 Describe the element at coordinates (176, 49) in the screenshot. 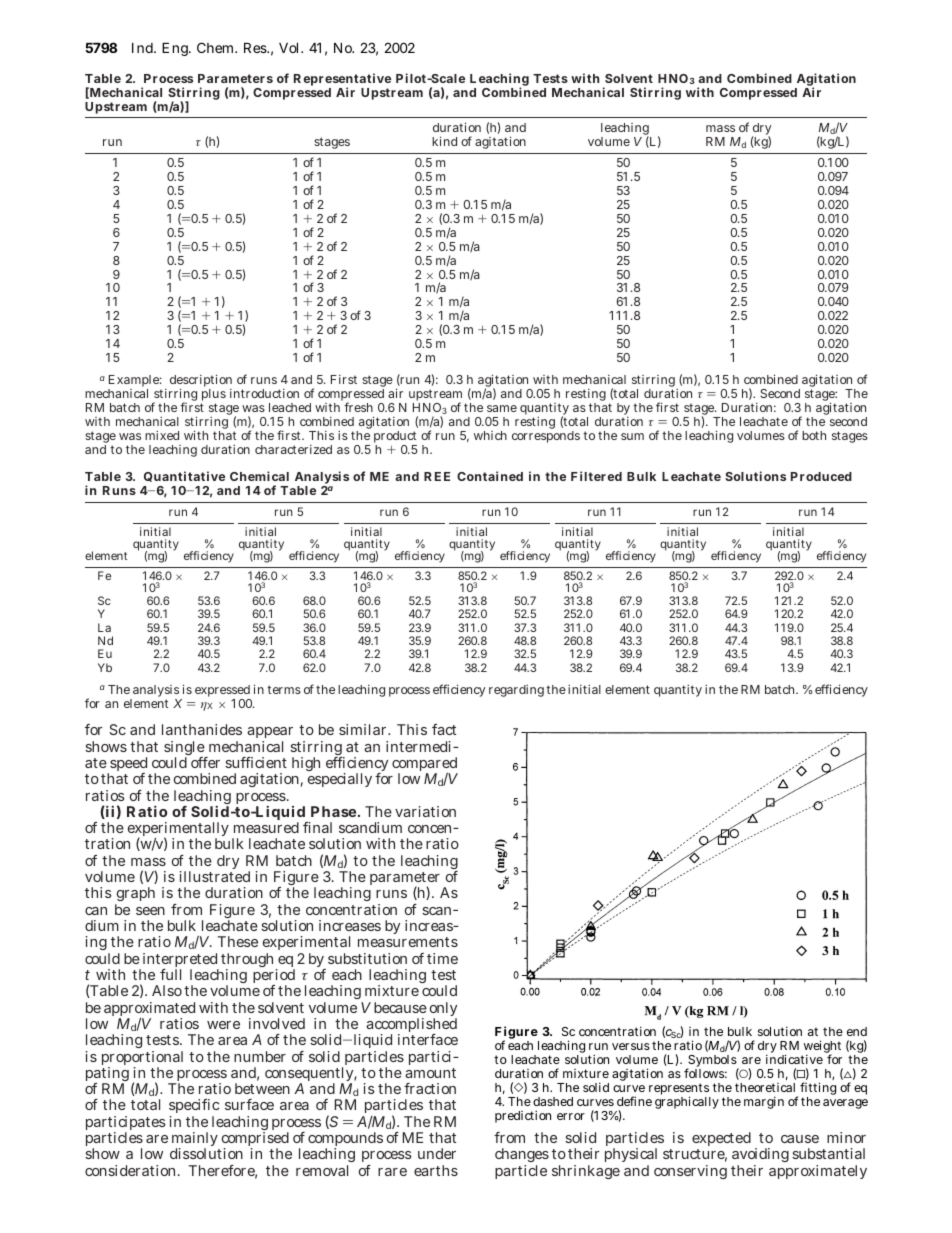

I see `Eng` at that location.
